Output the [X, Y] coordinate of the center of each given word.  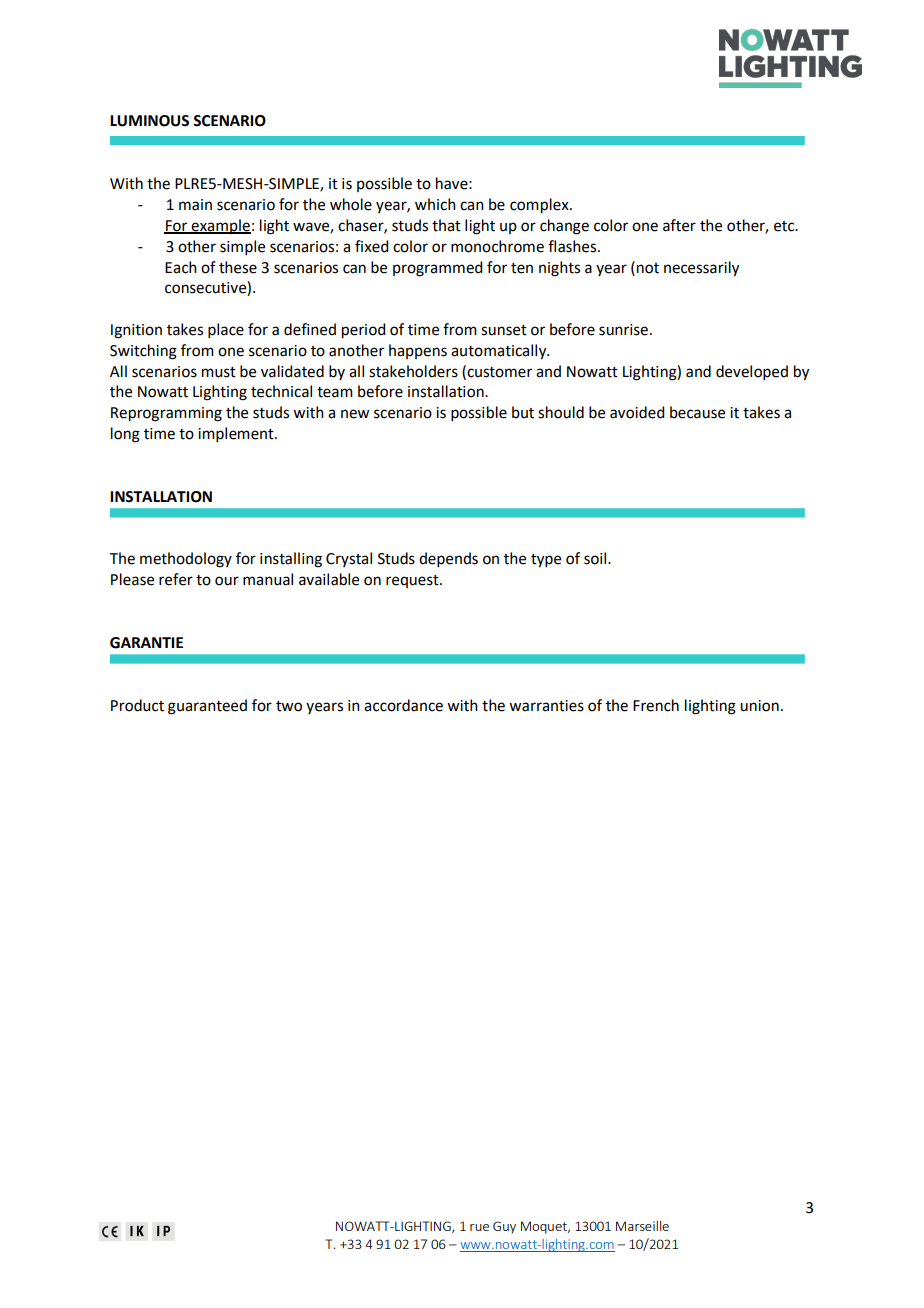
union [759, 706]
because [697, 412]
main [195, 205]
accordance [403, 705]
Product [137, 705]
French [656, 705]
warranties [546, 706]
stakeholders [413, 371]
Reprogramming [166, 414]
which [435, 204]
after [679, 225]
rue [479, 1227]
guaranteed [207, 707]
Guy [504, 1227]
